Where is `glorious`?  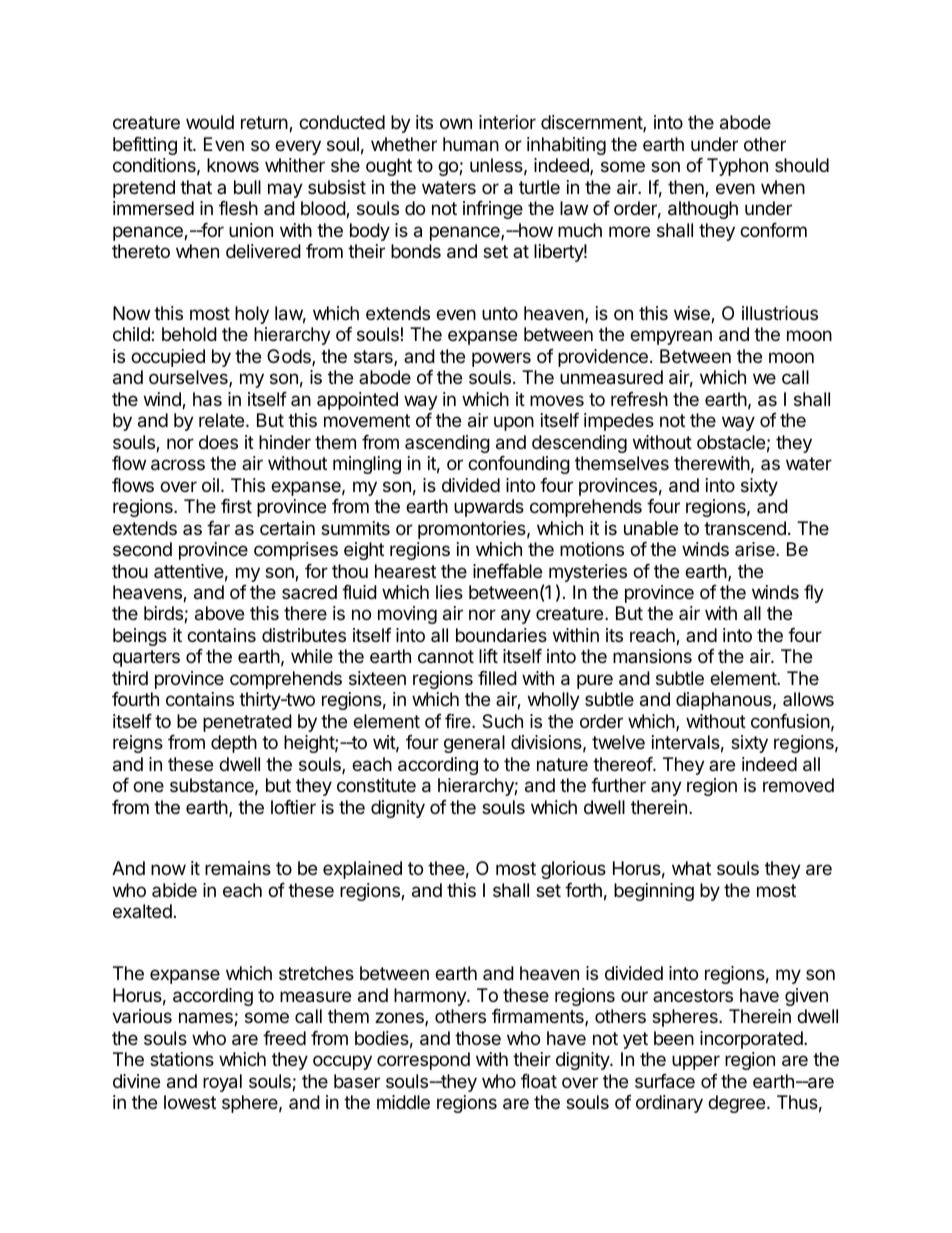
glorious is located at coordinates (573, 870).
